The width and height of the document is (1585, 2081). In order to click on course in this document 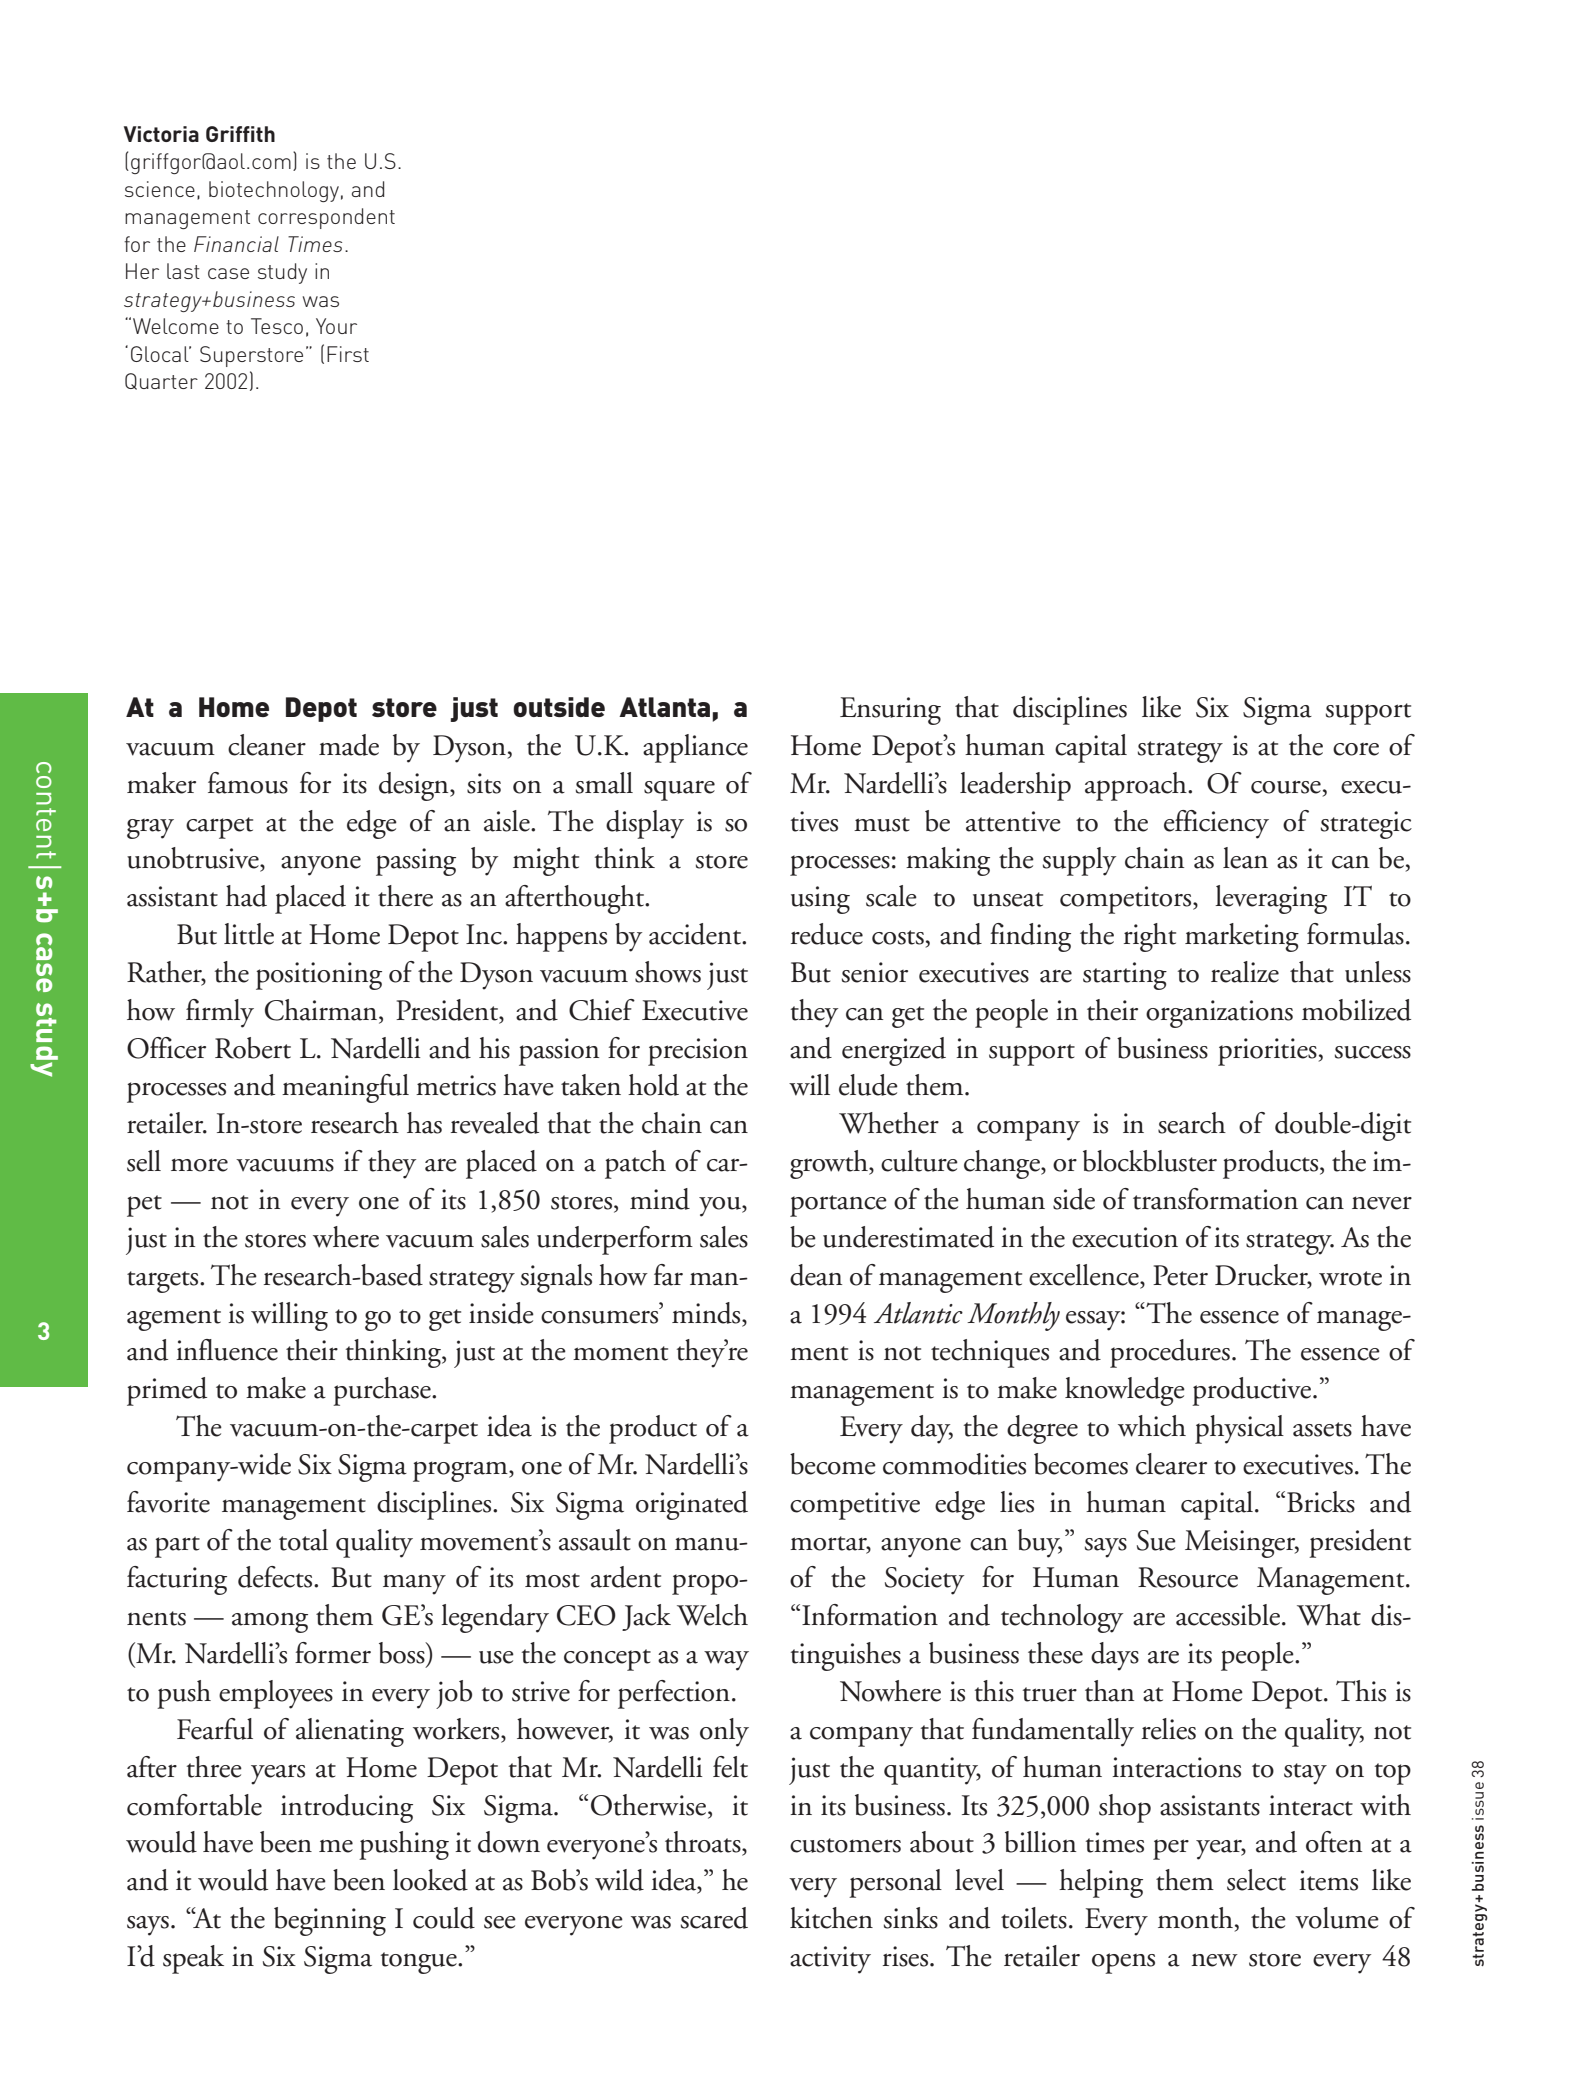, I will do `click(1286, 787)`.
